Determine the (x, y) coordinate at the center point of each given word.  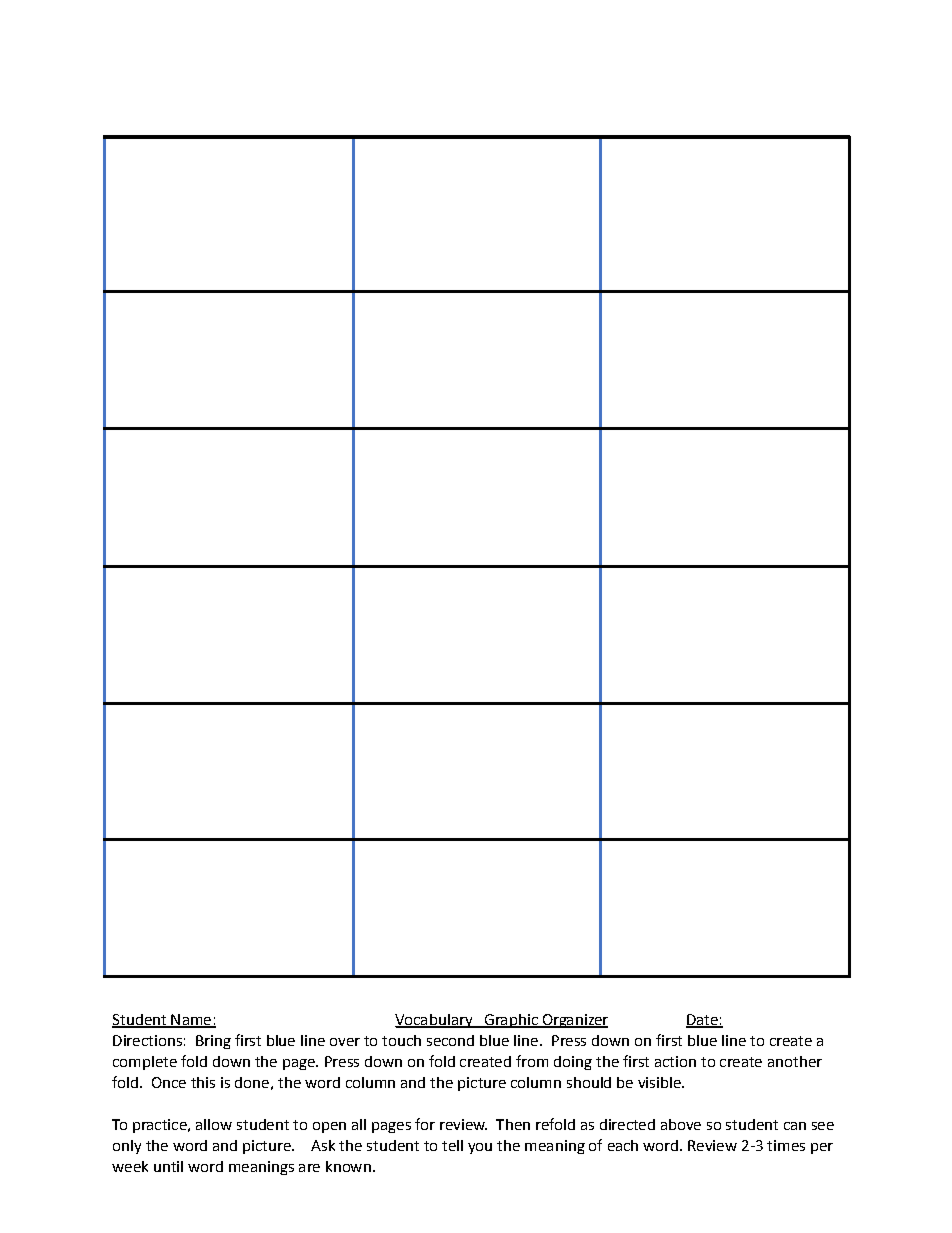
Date (703, 1021)
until (168, 1166)
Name (191, 1021)
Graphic (511, 1021)
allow (214, 1124)
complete (145, 1063)
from (532, 1061)
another (795, 1061)
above (681, 1124)
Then (513, 1124)
